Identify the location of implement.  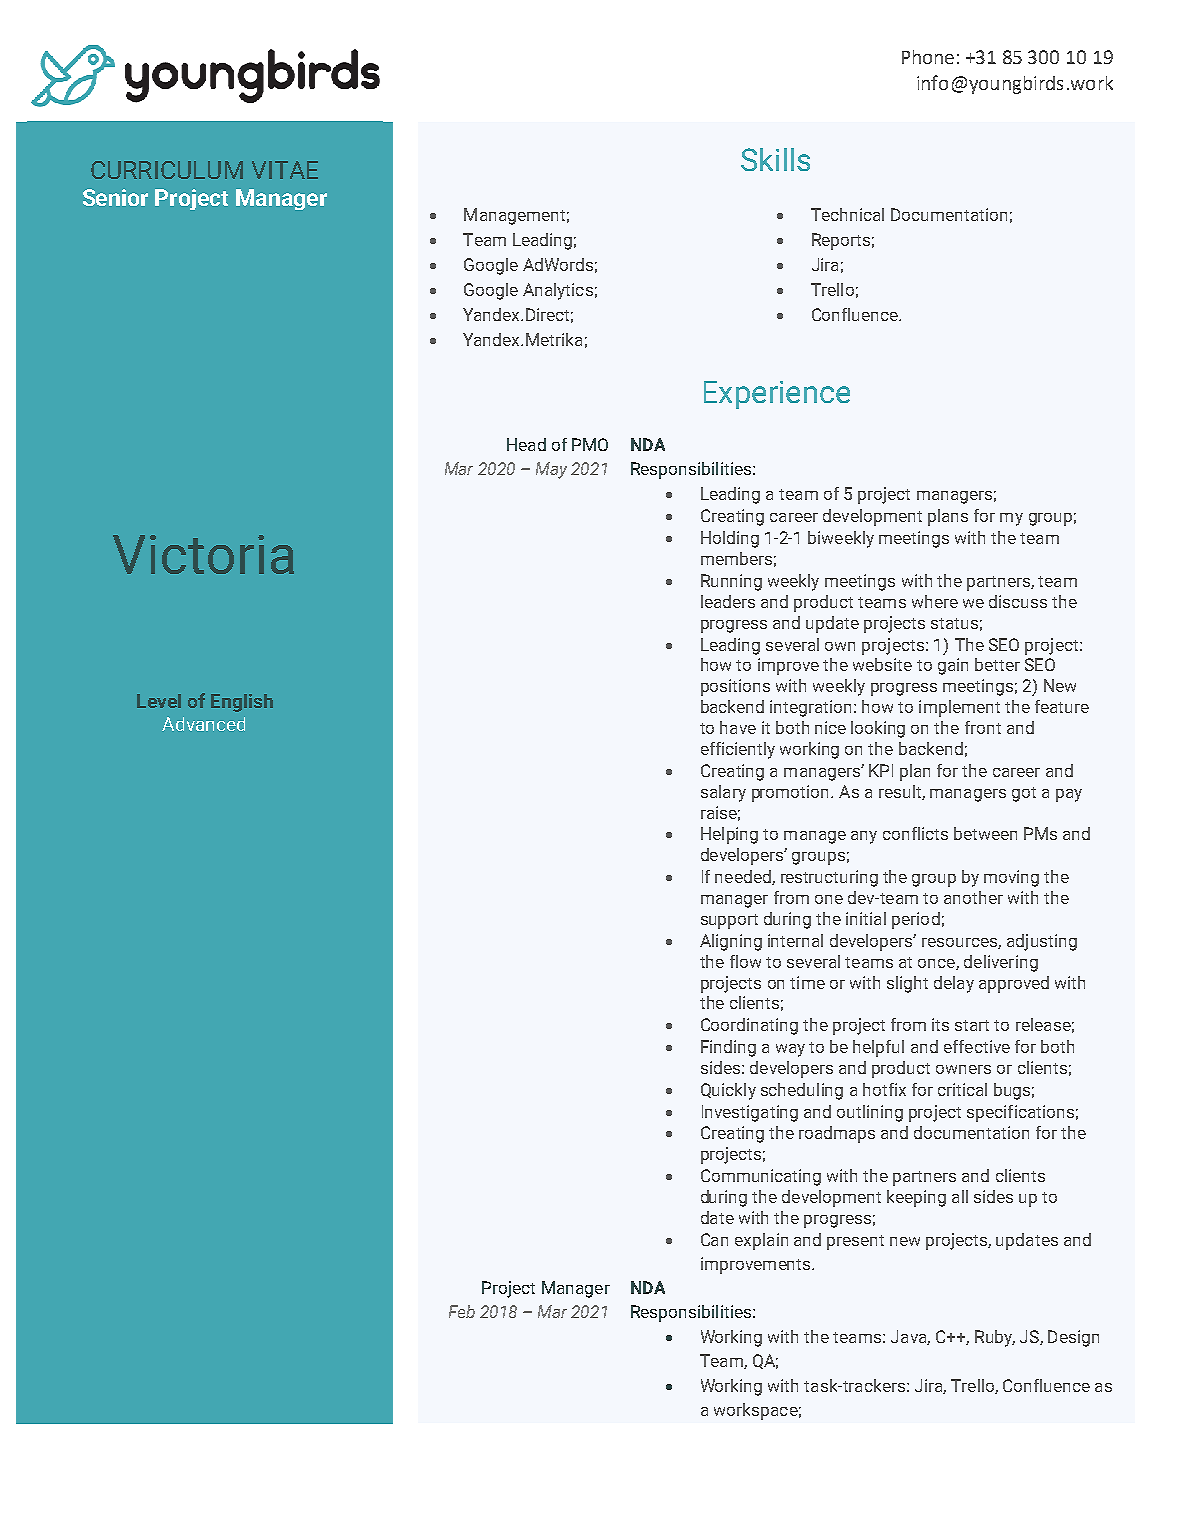
(959, 708).
